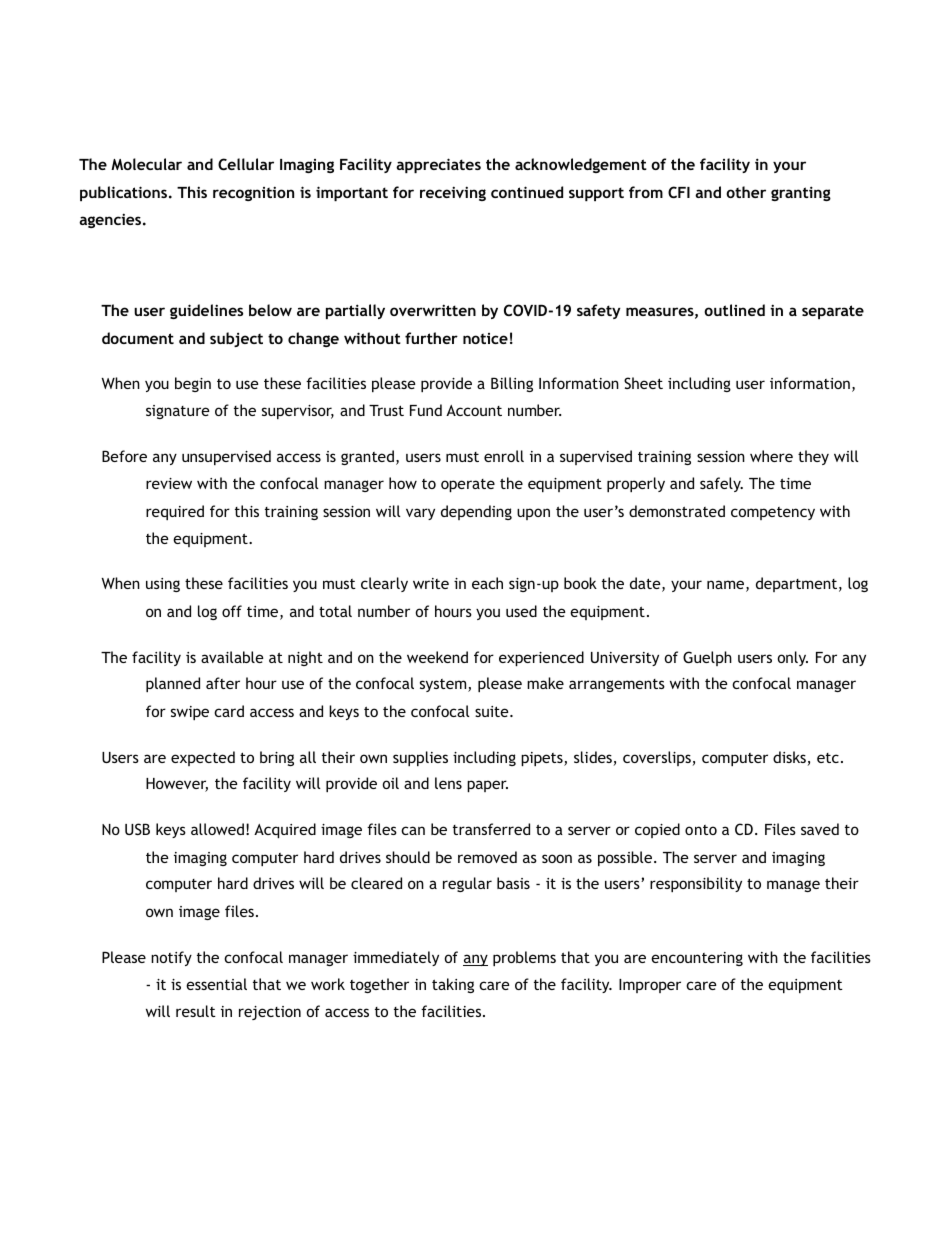  Describe the element at coordinates (697, 959) in the image. I see `encountering` at that location.
